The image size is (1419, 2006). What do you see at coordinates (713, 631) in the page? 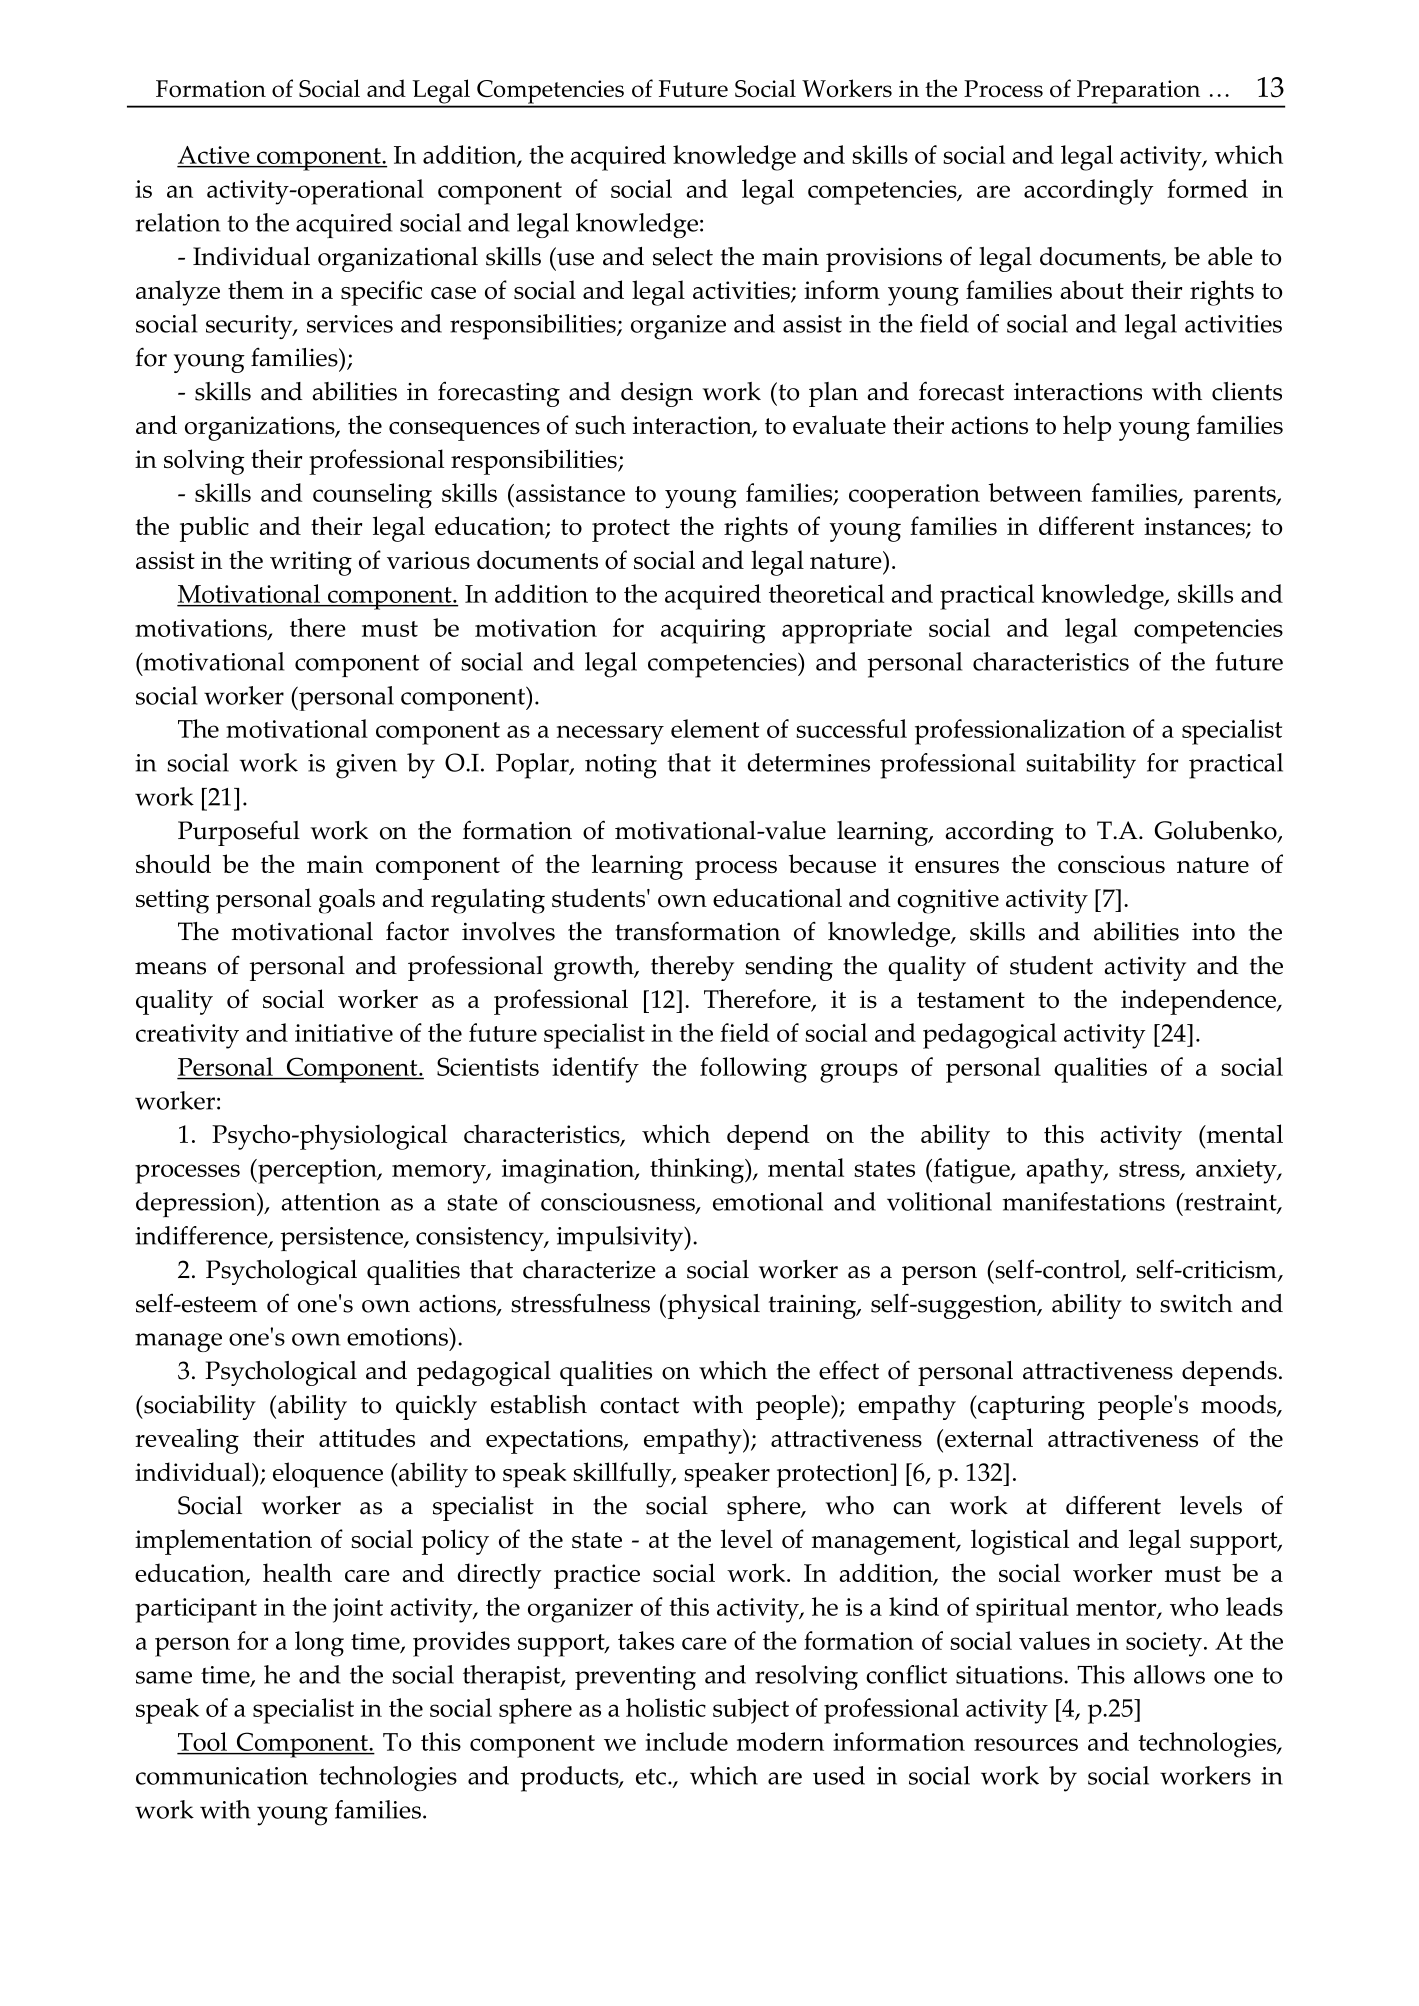
I see `acquiring` at bounding box center [713, 631].
